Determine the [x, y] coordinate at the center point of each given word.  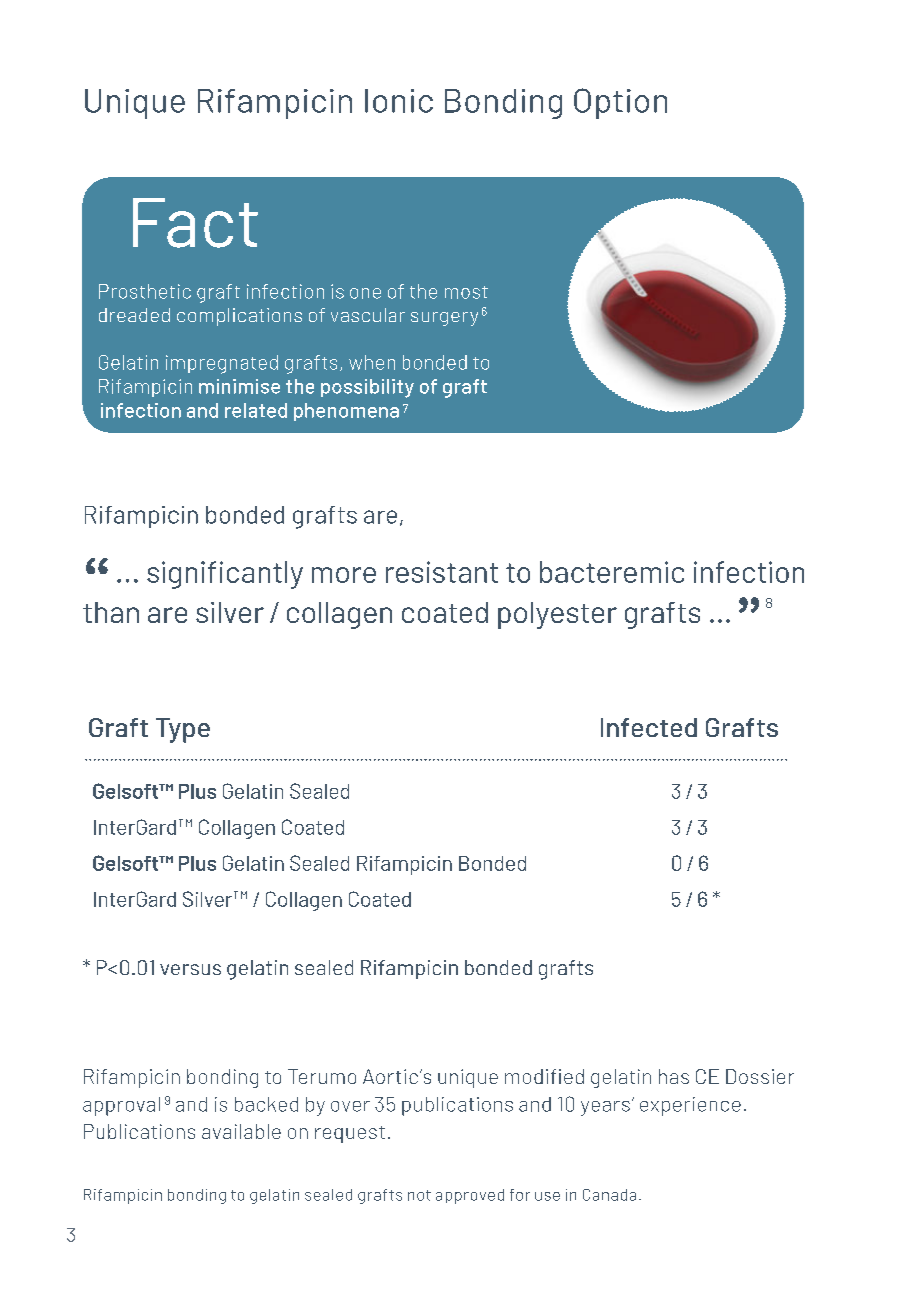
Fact [195, 223]
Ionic [399, 101]
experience [690, 1106]
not [419, 1195]
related [256, 410]
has [674, 1076]
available [241, 1131]
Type [183, 730]
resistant [442, 572]
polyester [557, 615]
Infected [649, 727]
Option [620, 103]
